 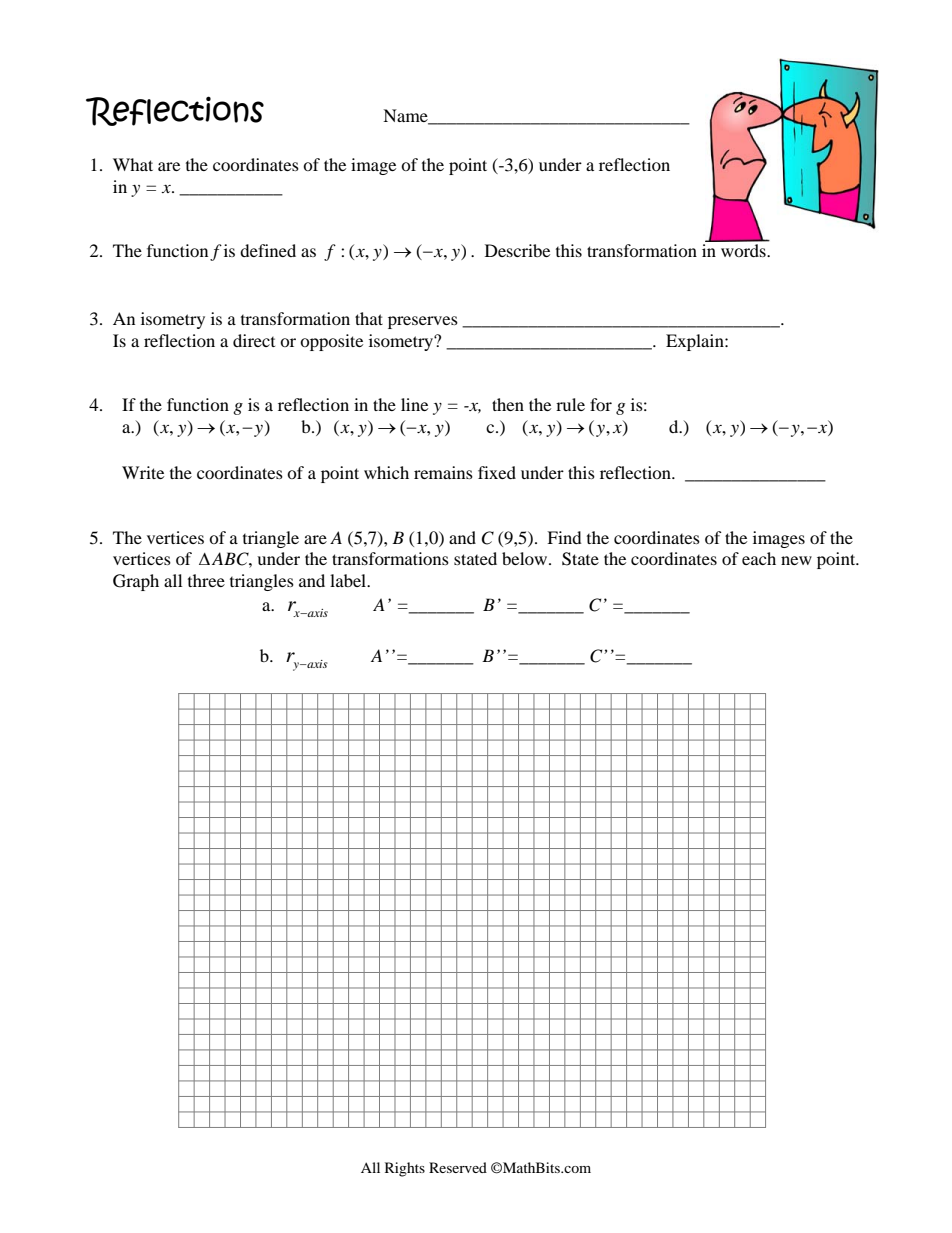 I want to click on each, so click(x=759, y=558).
